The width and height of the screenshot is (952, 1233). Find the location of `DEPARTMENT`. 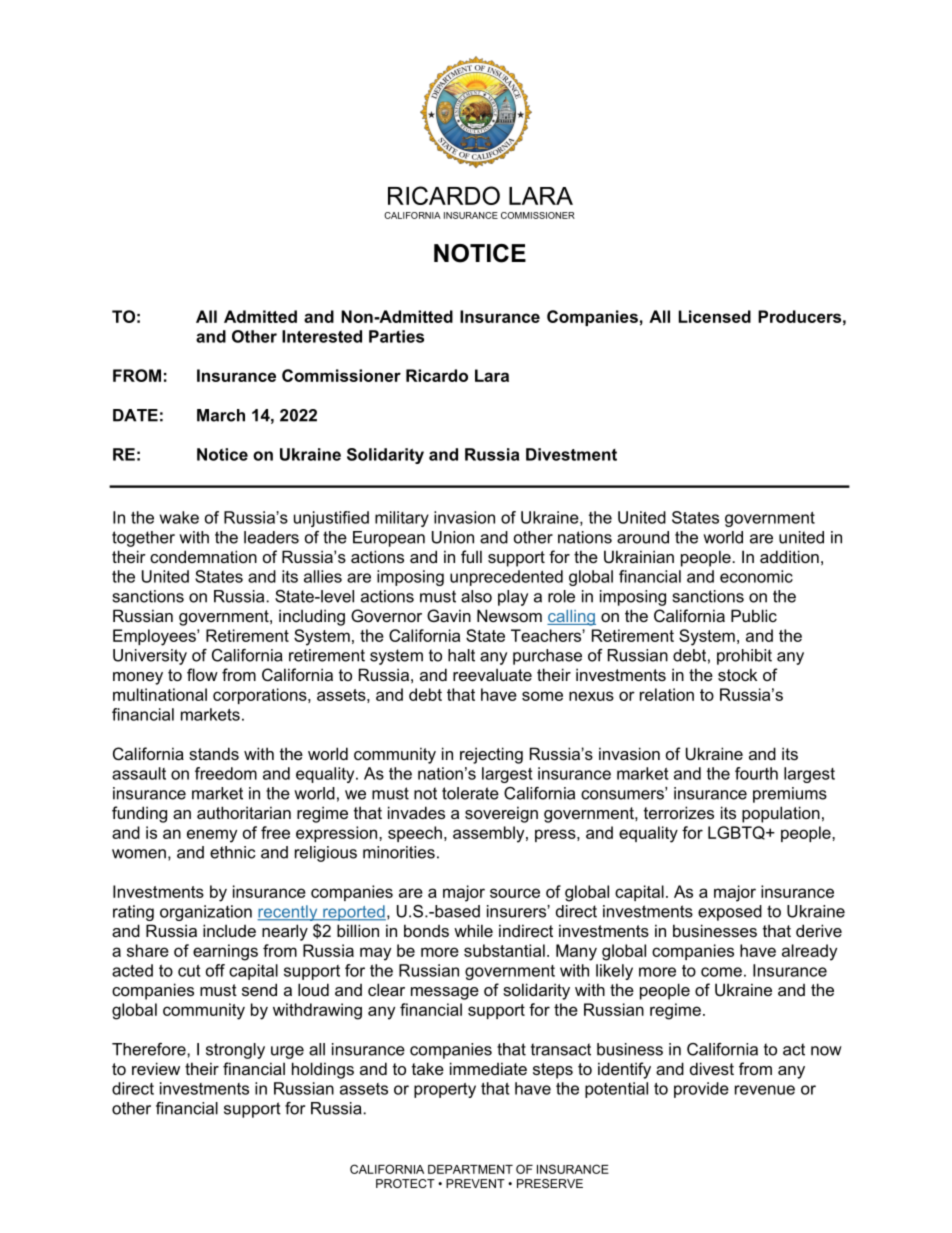

DEPARTMENT is located at coordinates (470, 1169).
